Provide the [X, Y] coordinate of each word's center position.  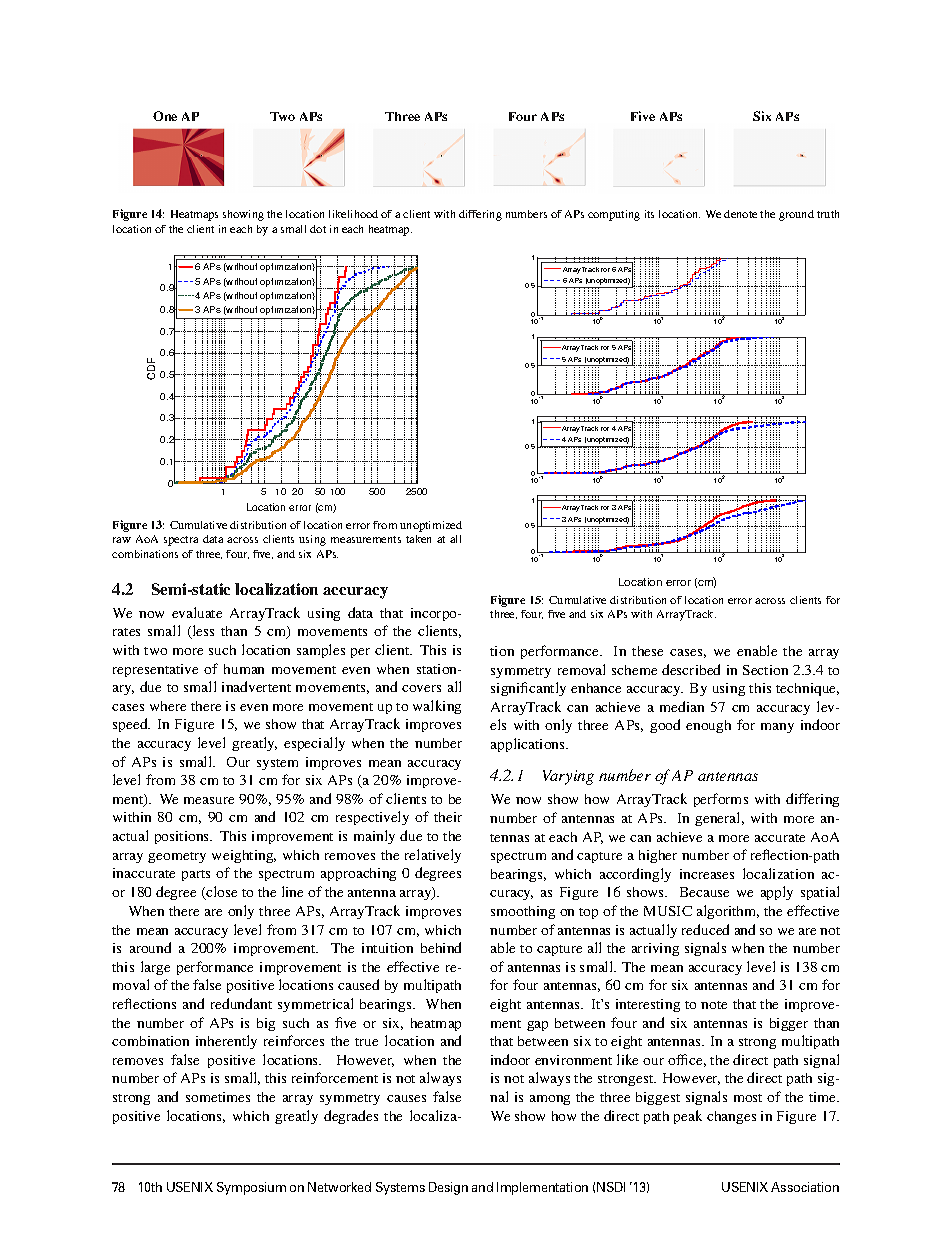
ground [796, 215]
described [691, 669]
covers [421, 688]
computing [614, 215]
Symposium [251, 1188]
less [202, 632]
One [165, 116]
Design [448, 1188]
